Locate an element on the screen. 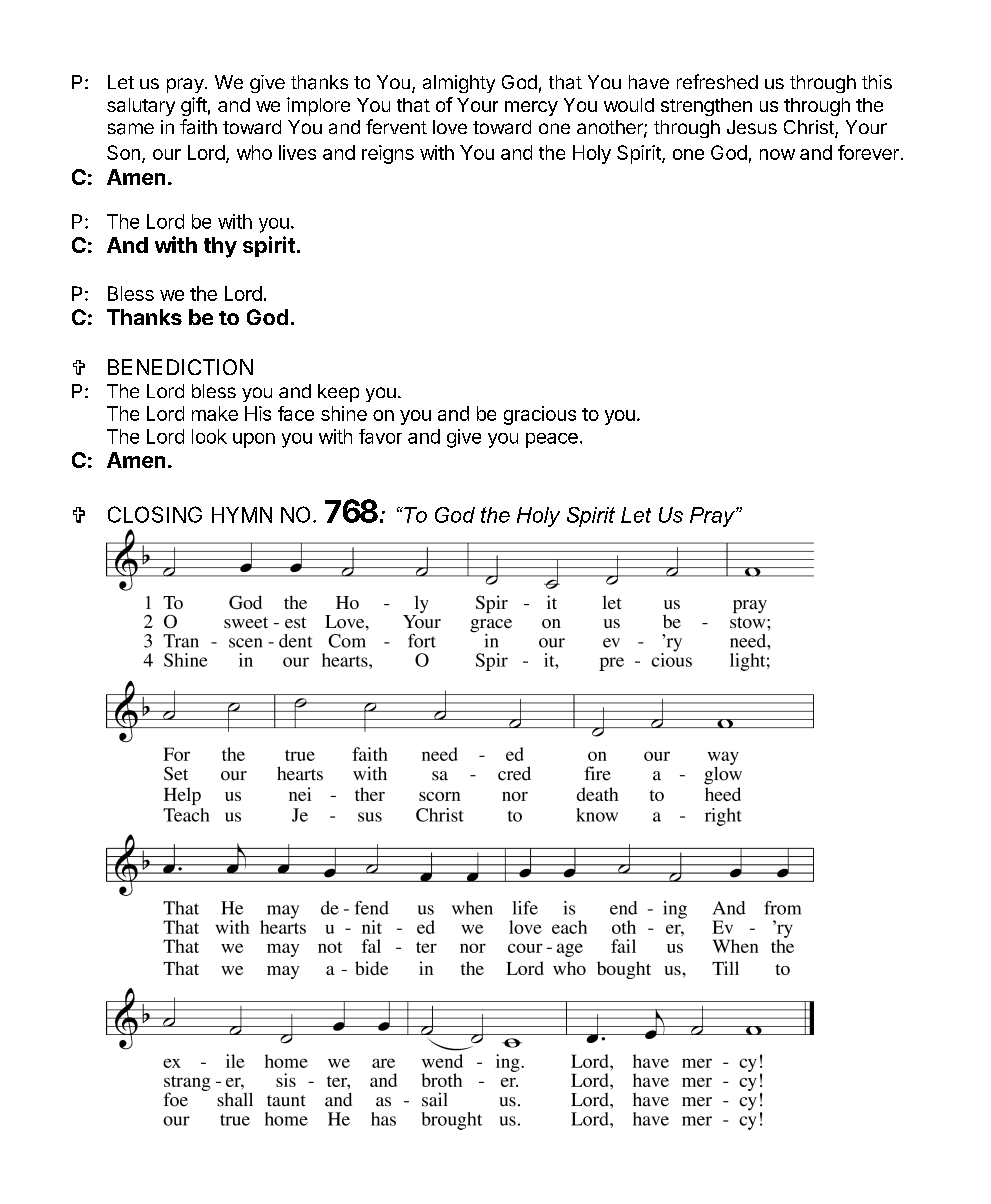 This screenshot has height=1204, width=991. HYMN is located at coordinates (242, 515).
